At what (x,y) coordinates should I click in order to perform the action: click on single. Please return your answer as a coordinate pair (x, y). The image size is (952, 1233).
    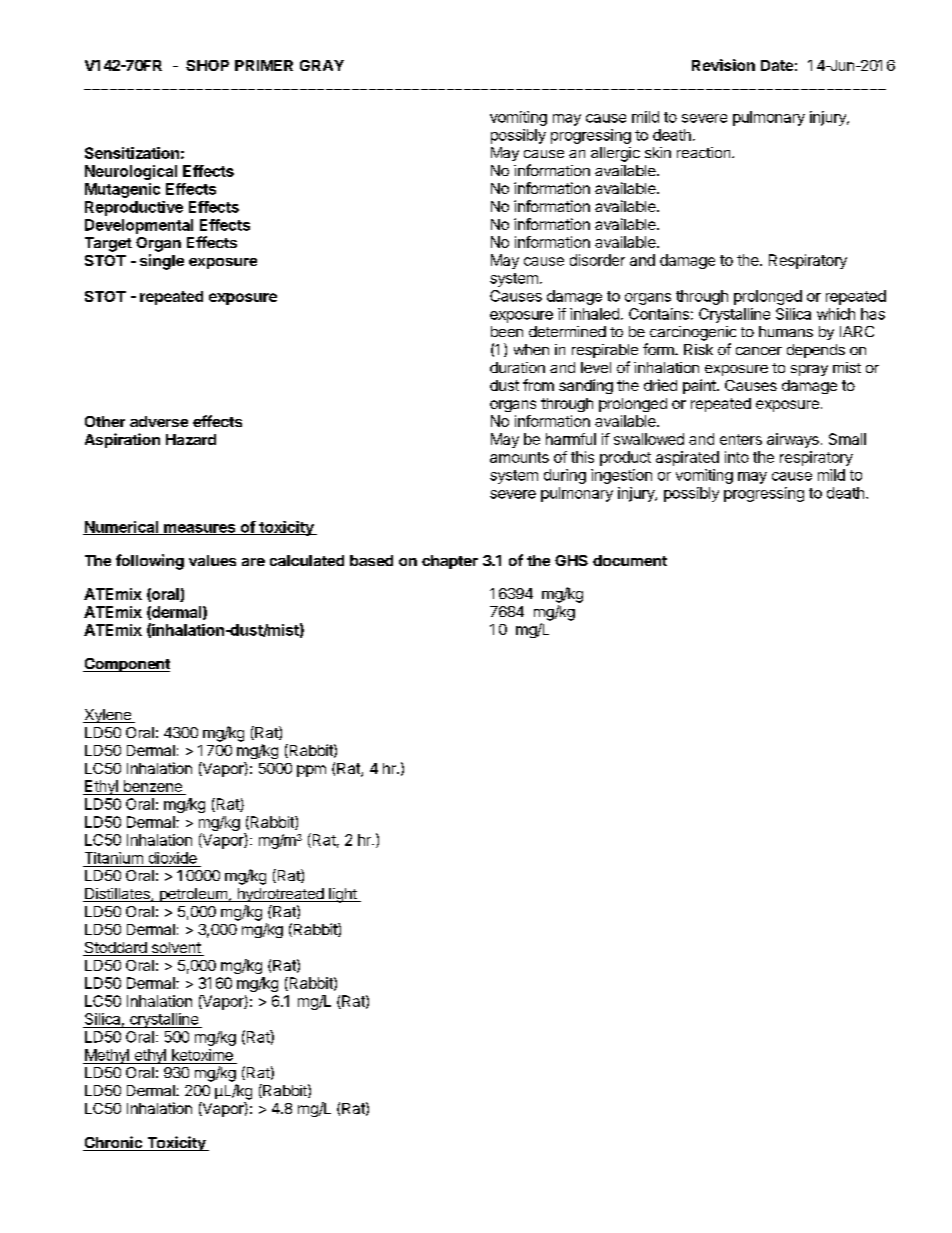
    Looking at the image, I should click on (162, 262).
